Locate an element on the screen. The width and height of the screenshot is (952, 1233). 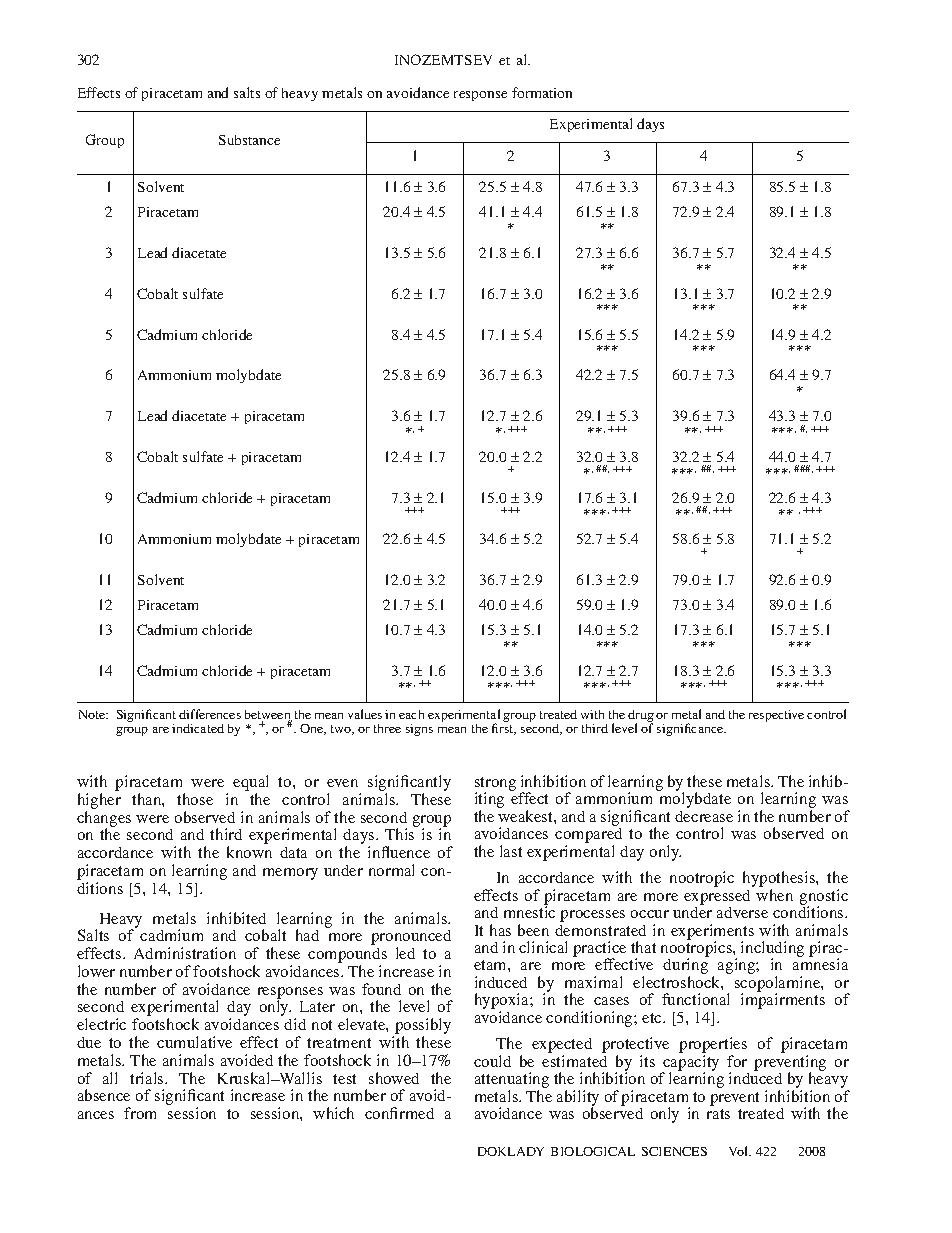
signs is located at coordinates (419, 730).
